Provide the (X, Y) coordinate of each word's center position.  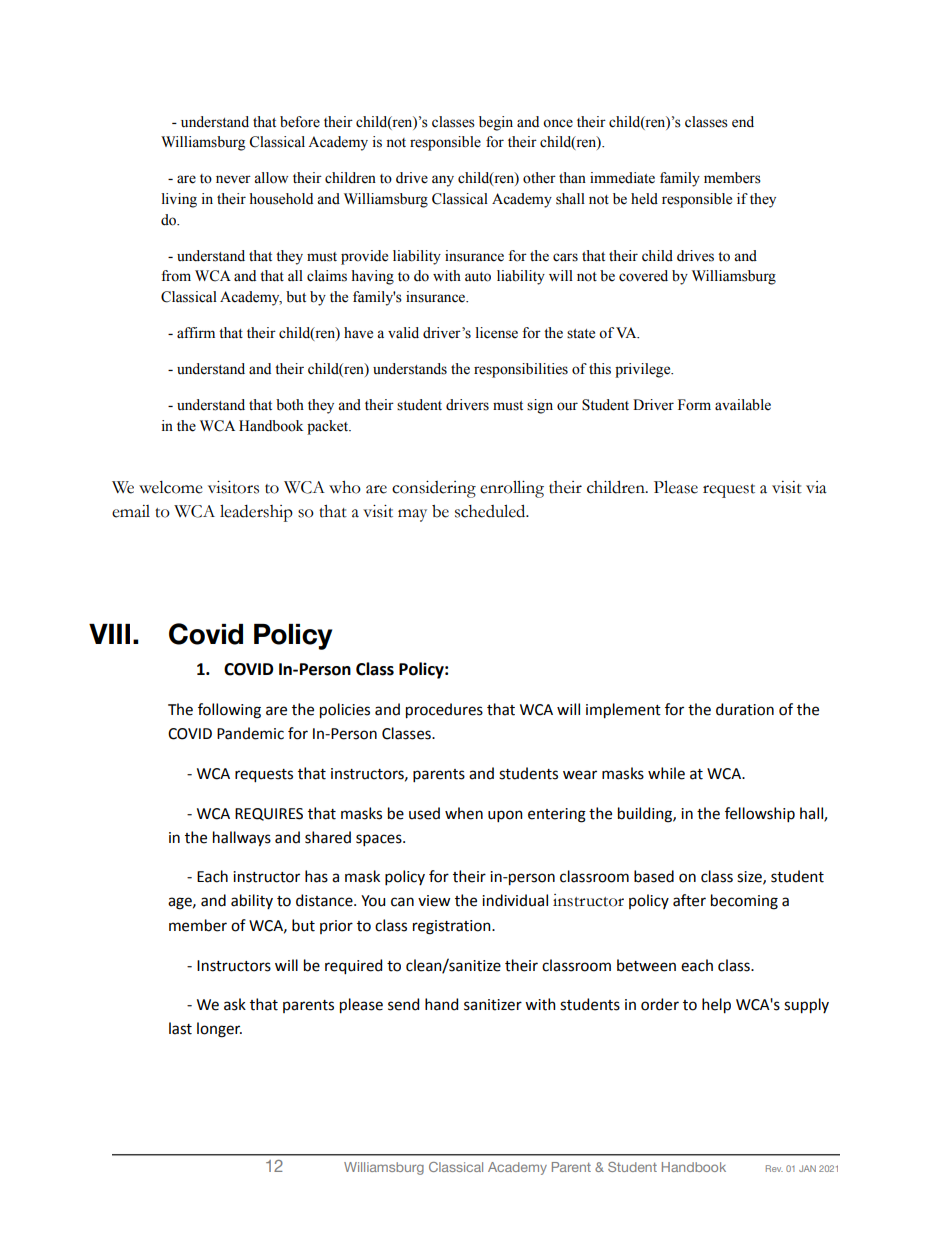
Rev (774, 1168)
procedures (444, 711)
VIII (109, 634)
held (644, 199)
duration (745, 709)
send (403, 1004)
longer (219, 1030)
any (443, 181)
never (233, 179)
